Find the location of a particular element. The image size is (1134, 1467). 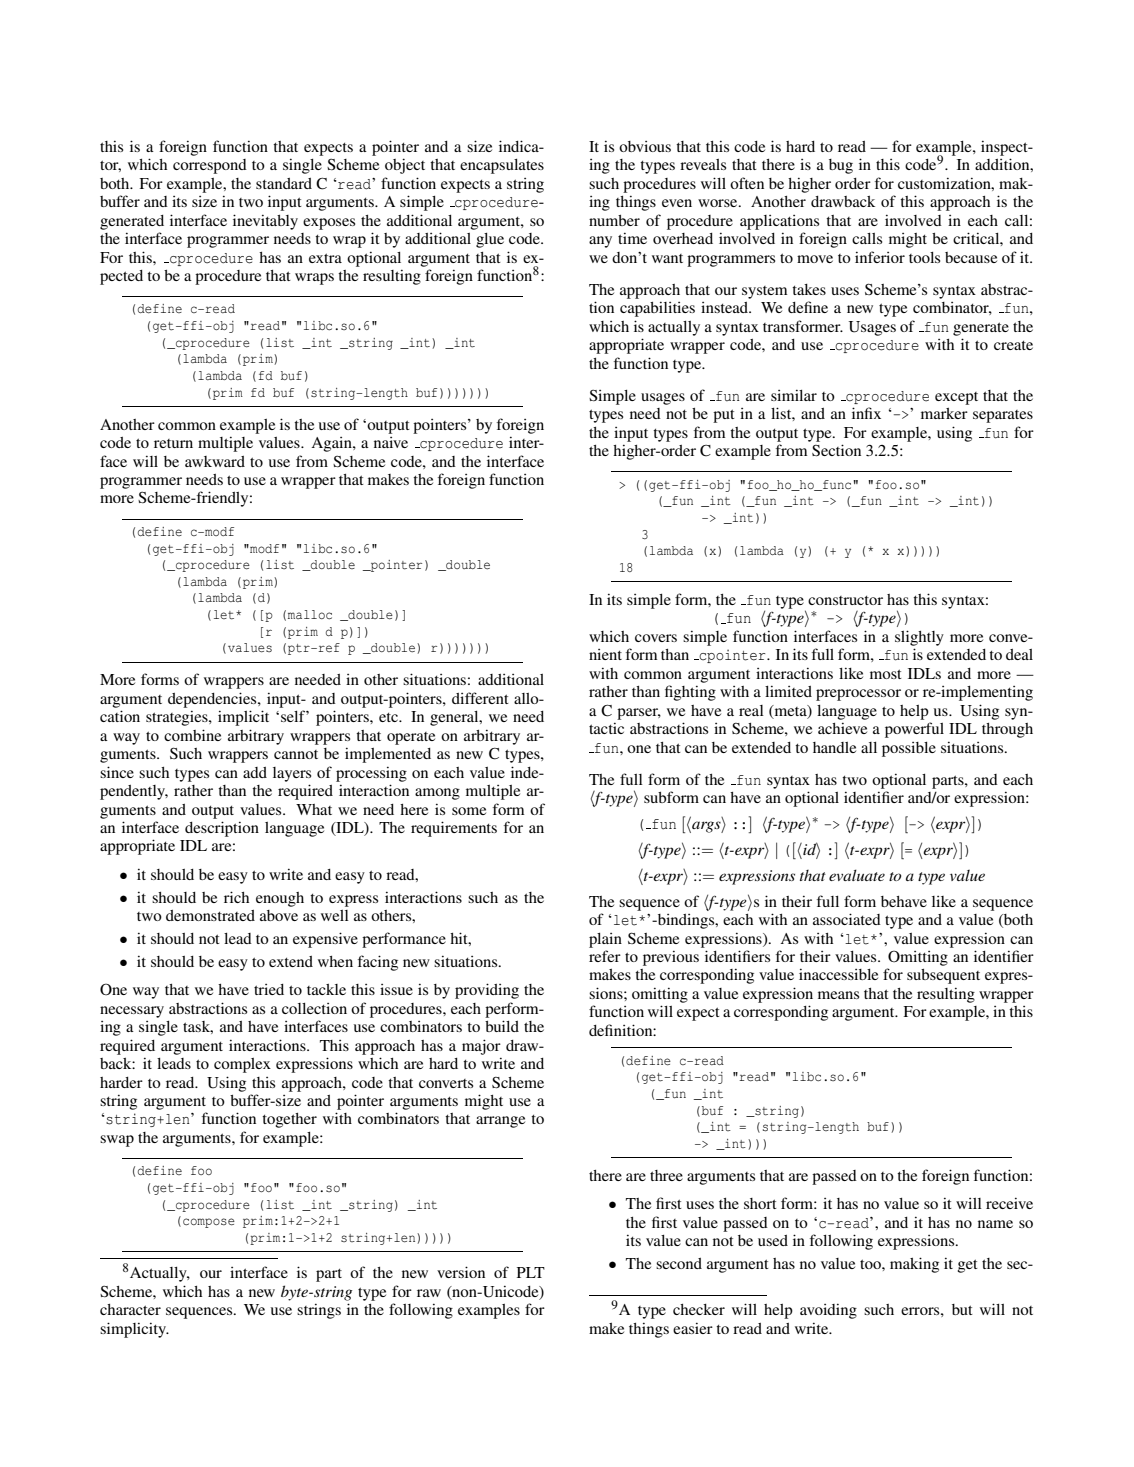

encapsulates is located at coordinates (502, 166).
